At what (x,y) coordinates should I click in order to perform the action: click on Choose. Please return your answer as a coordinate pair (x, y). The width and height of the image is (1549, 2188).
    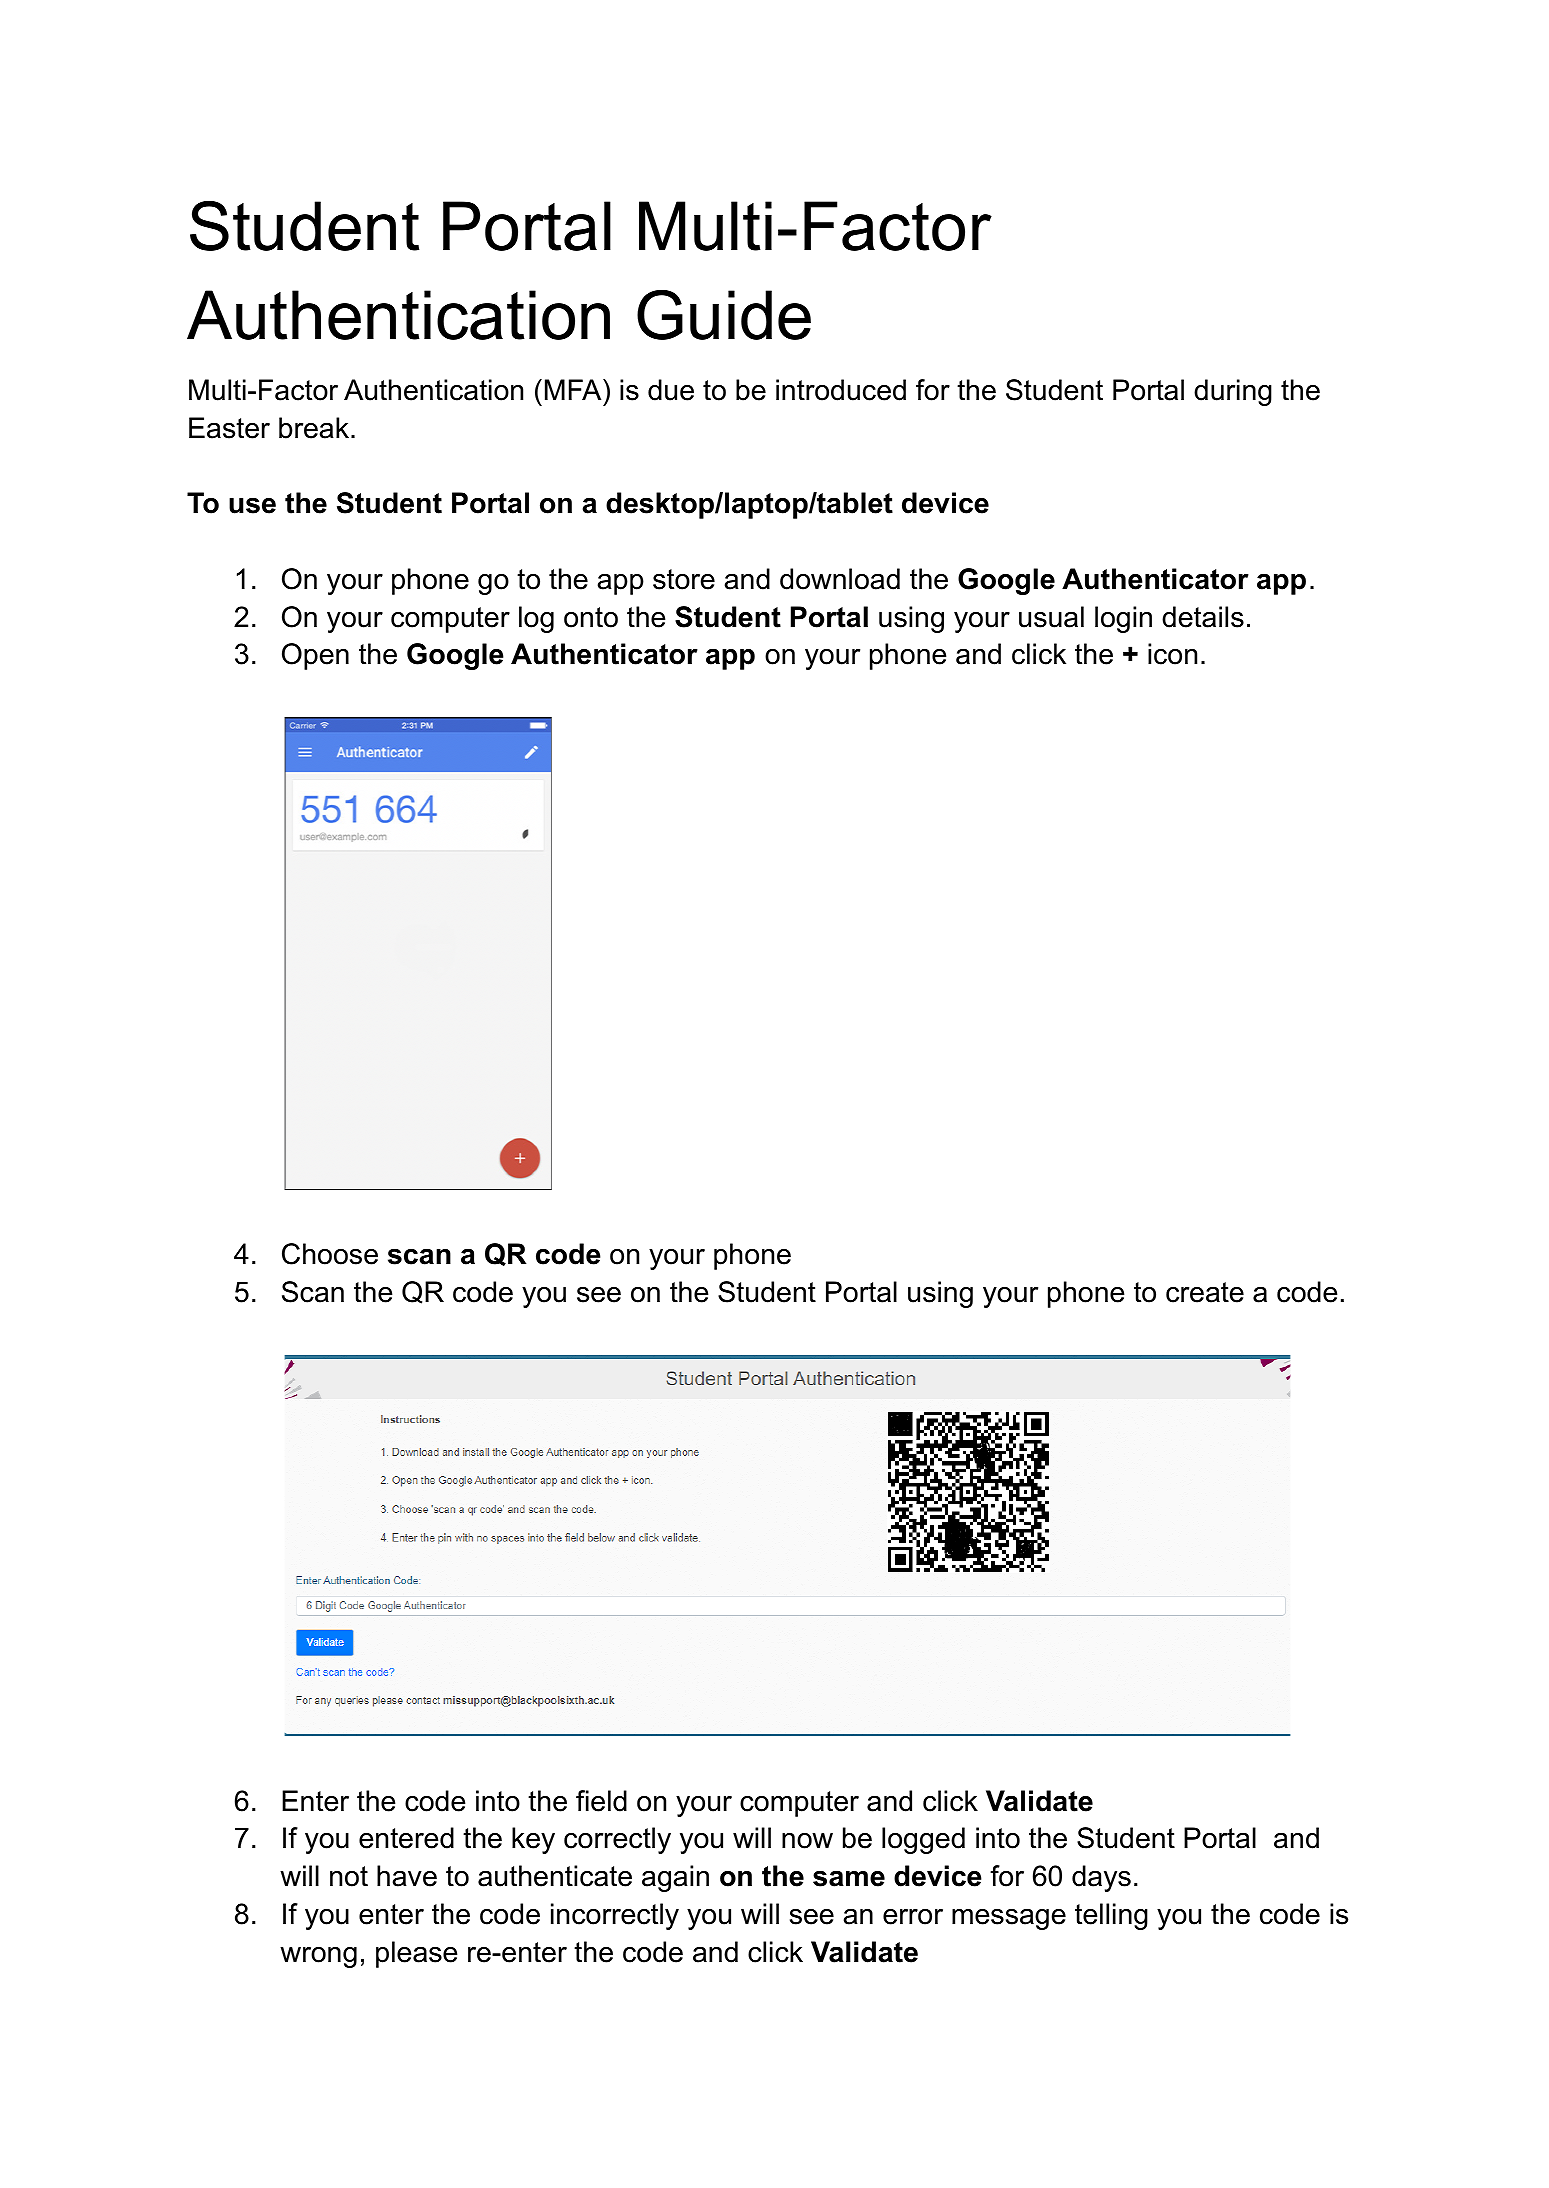
    Looking at the image, I should click on (330, 1254).
